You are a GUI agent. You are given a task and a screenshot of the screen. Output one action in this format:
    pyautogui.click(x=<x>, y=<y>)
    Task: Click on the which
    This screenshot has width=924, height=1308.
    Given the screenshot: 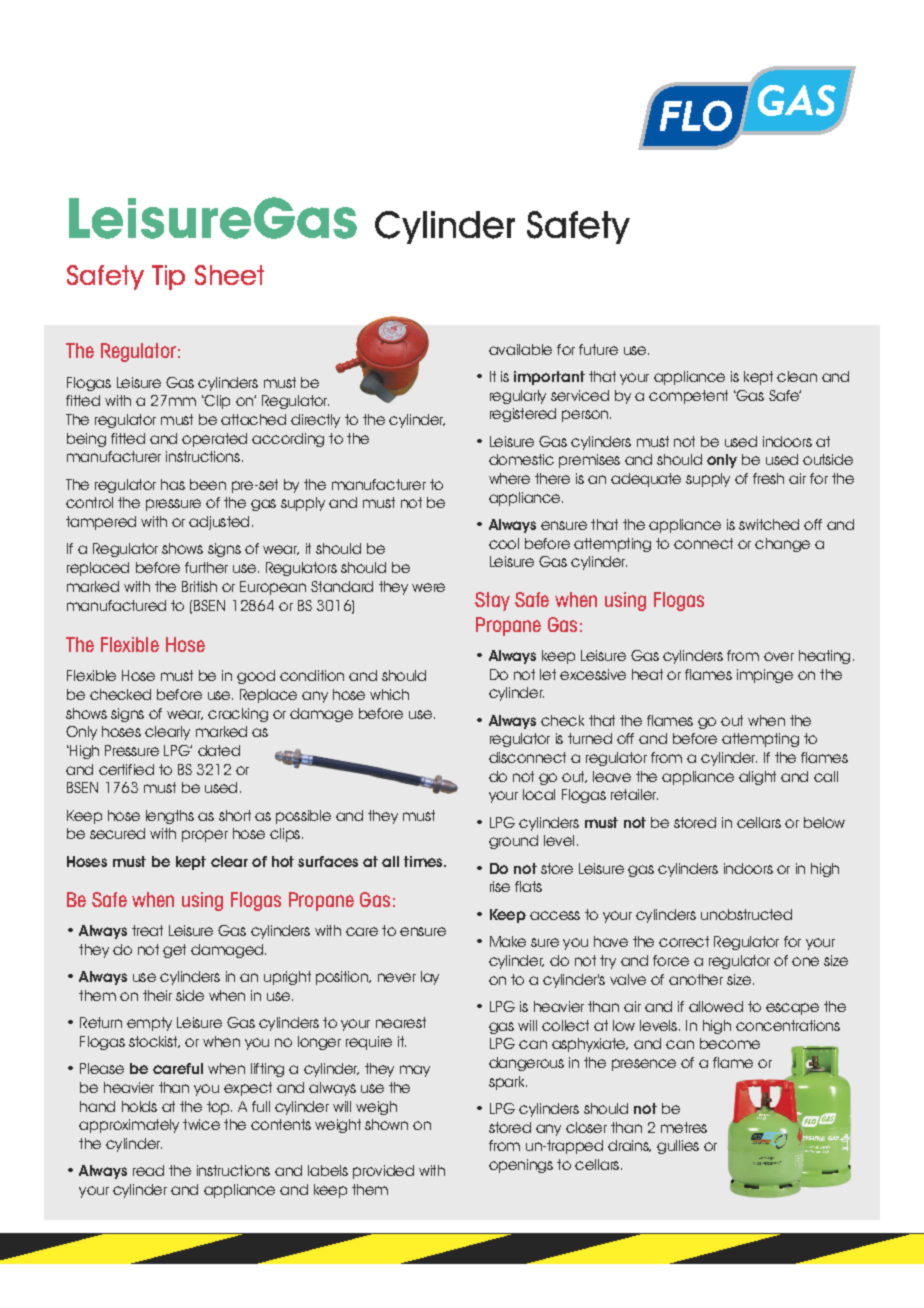 What is the action you would take?
    pyautogui.click(x=389, y=694)
